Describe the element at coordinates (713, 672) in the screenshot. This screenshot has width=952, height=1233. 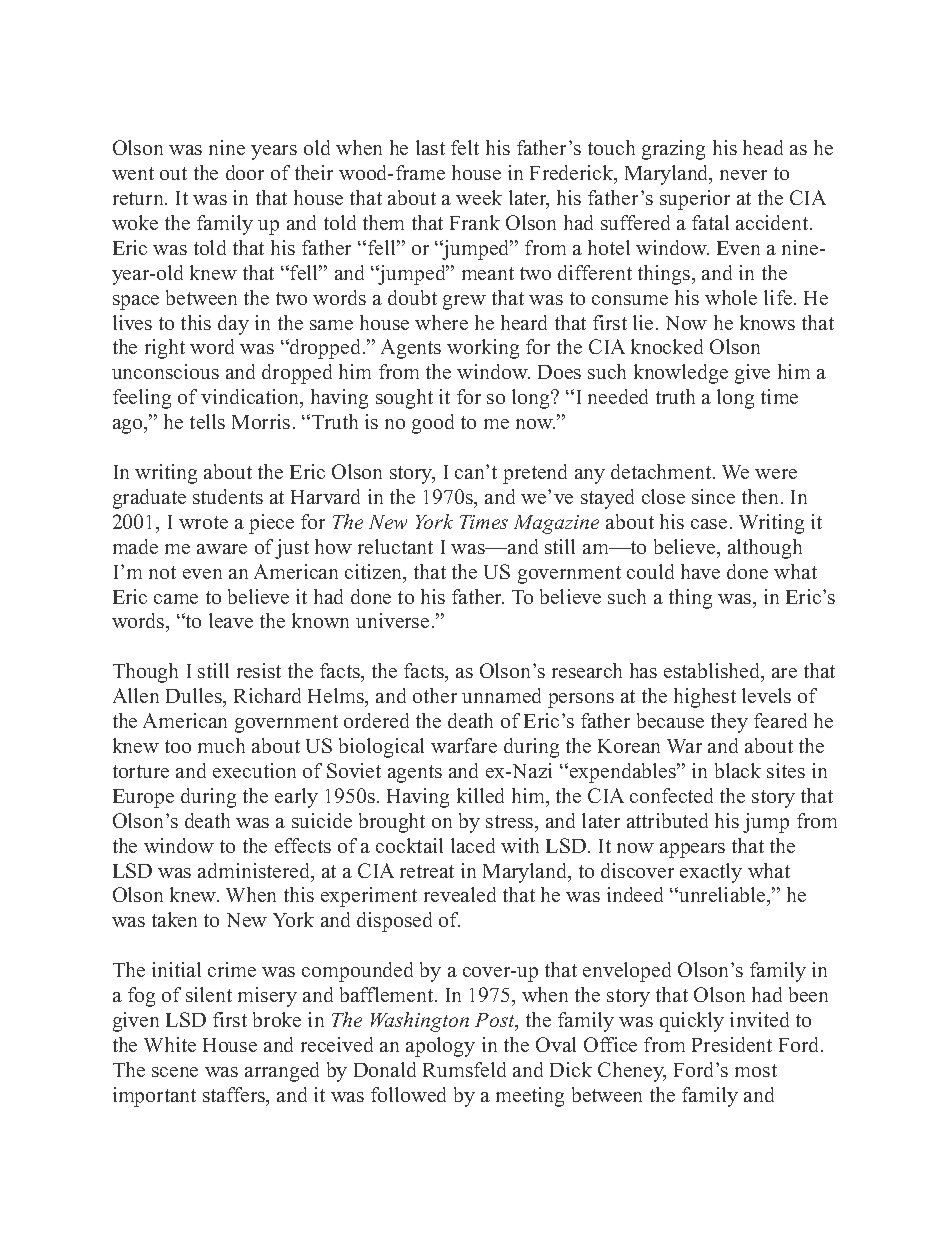
I see `established` at that location.
